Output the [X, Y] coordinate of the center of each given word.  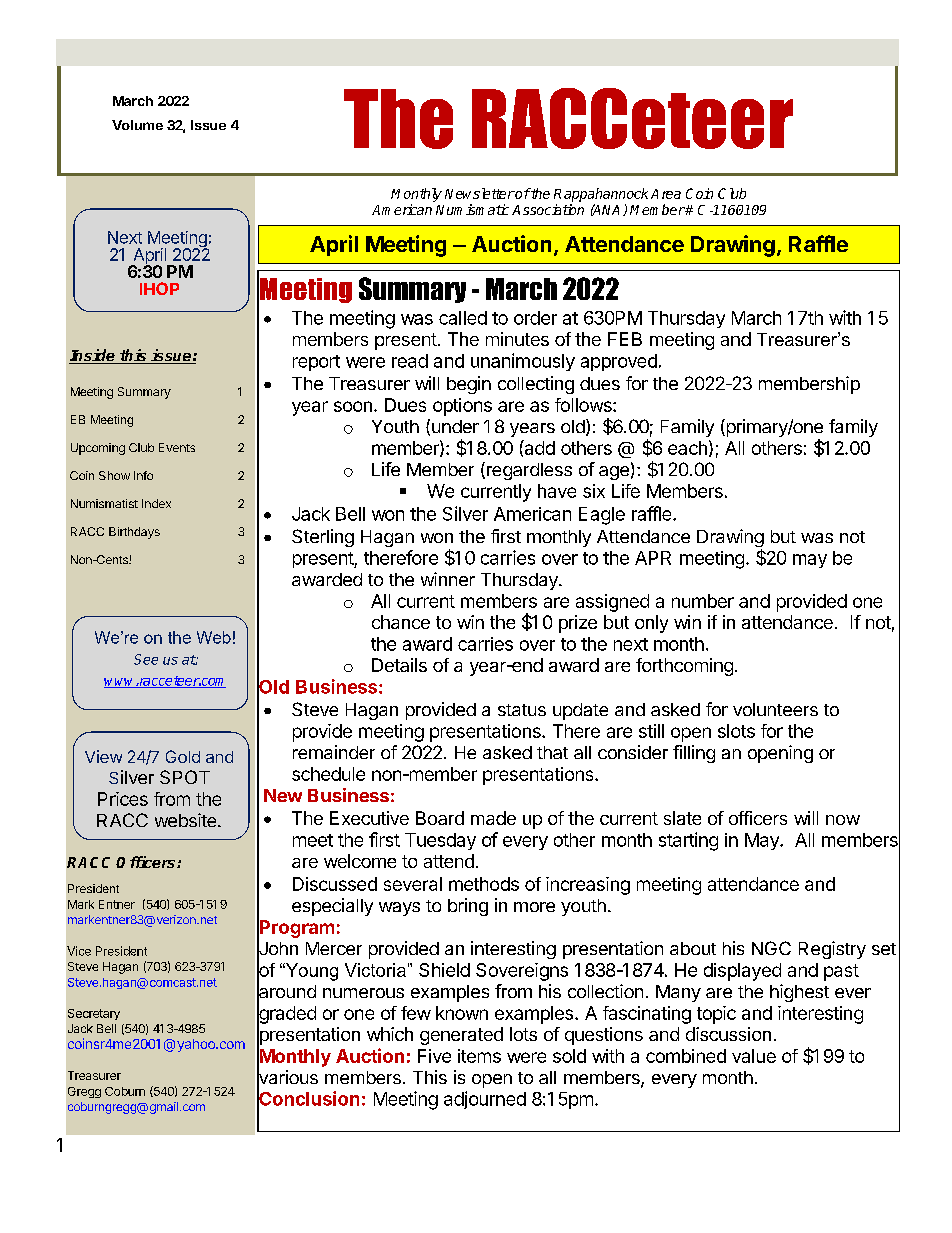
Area [666, 194]
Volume [137, 125]
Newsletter [480, 193]
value [754, 1056]
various [287, 1077]
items [479, 1056]
